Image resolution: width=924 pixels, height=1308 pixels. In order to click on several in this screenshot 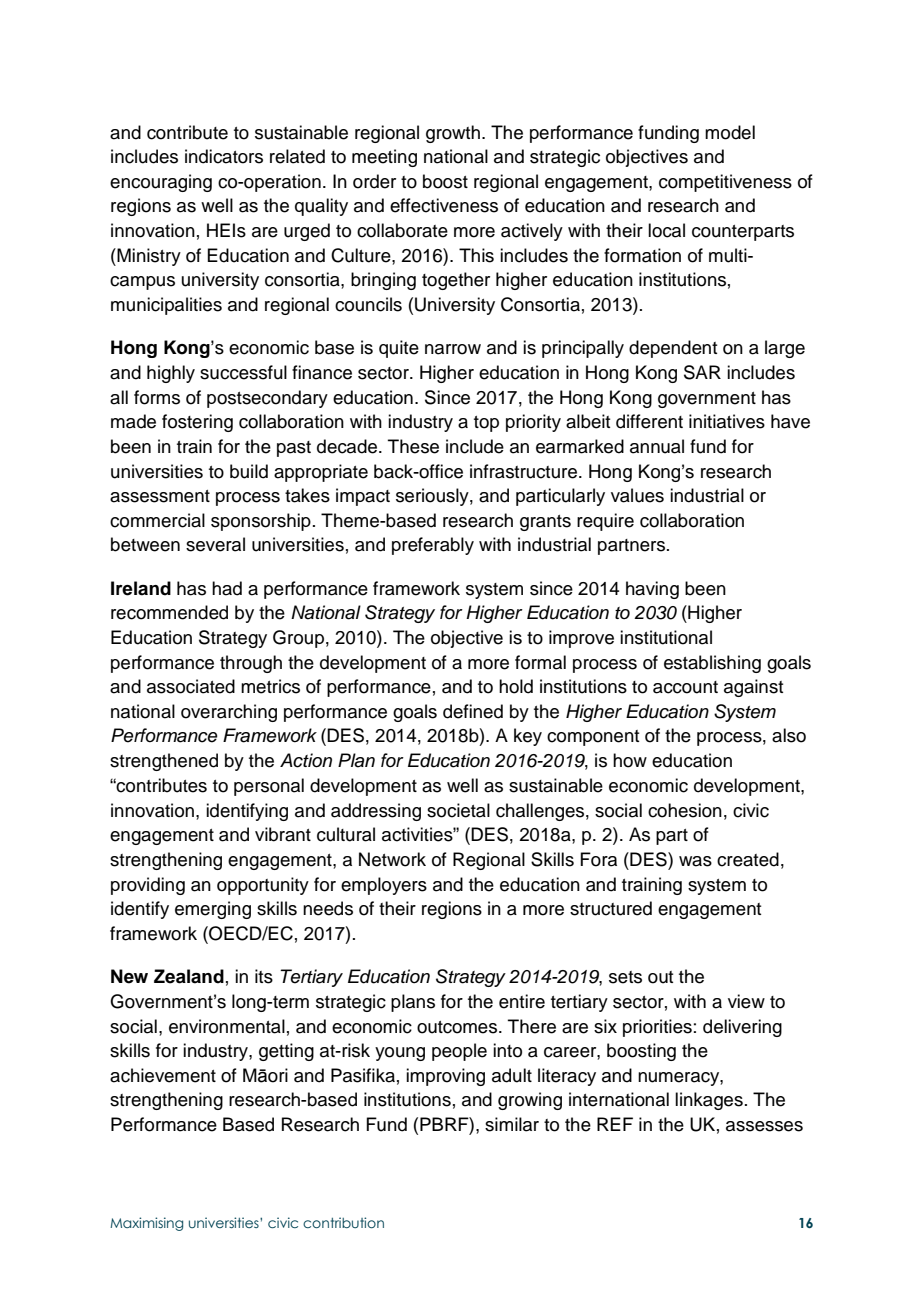, I will do `click(215, 544)`.
